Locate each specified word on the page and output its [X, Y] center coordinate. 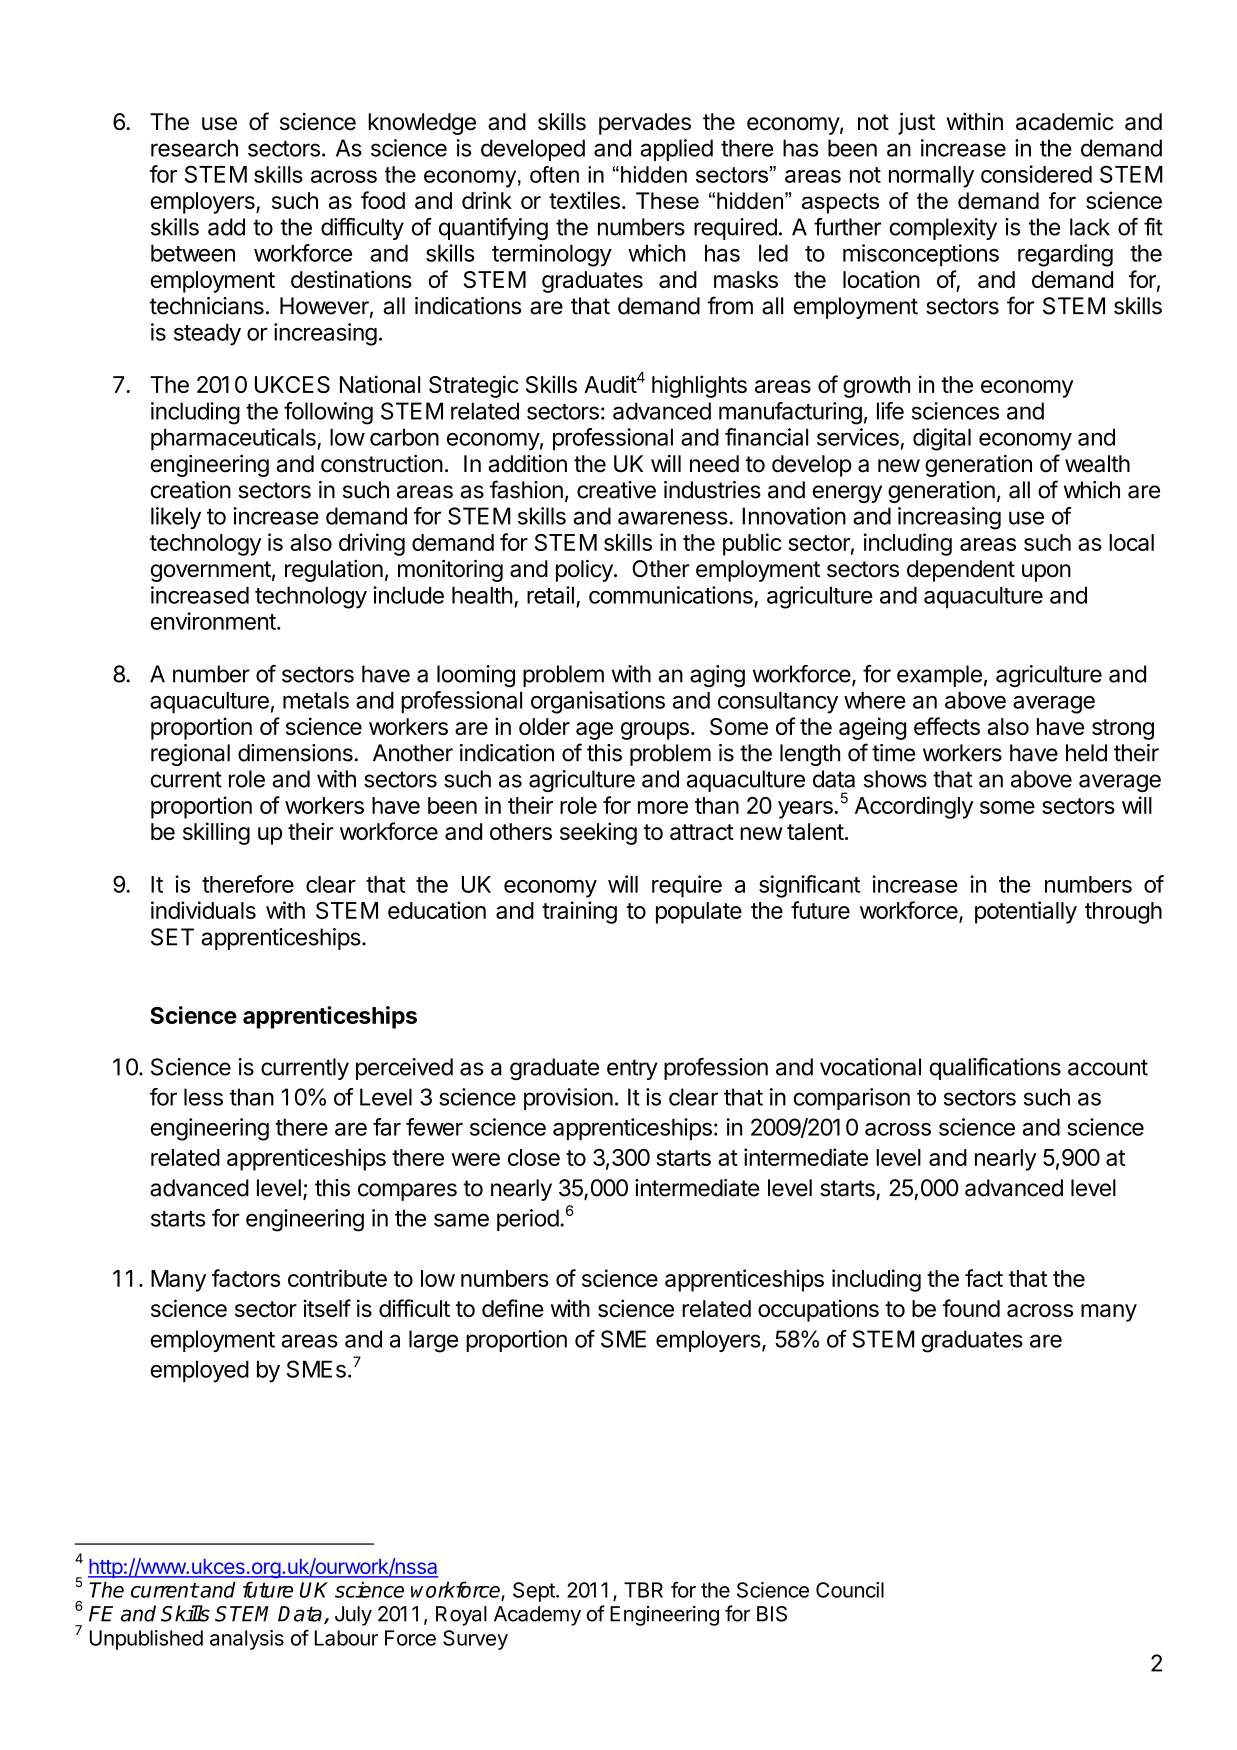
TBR [643, 1590]
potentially [1026, 912]
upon [1046, 573]
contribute [337, 1278]
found [971, 1308]
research [194, 148]
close [534, 1157]
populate [699, 913]
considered [1036, 174]
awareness [674, 518]
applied [676, 150]
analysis [247, 1640]
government [210, 571]
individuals [203, 910]
